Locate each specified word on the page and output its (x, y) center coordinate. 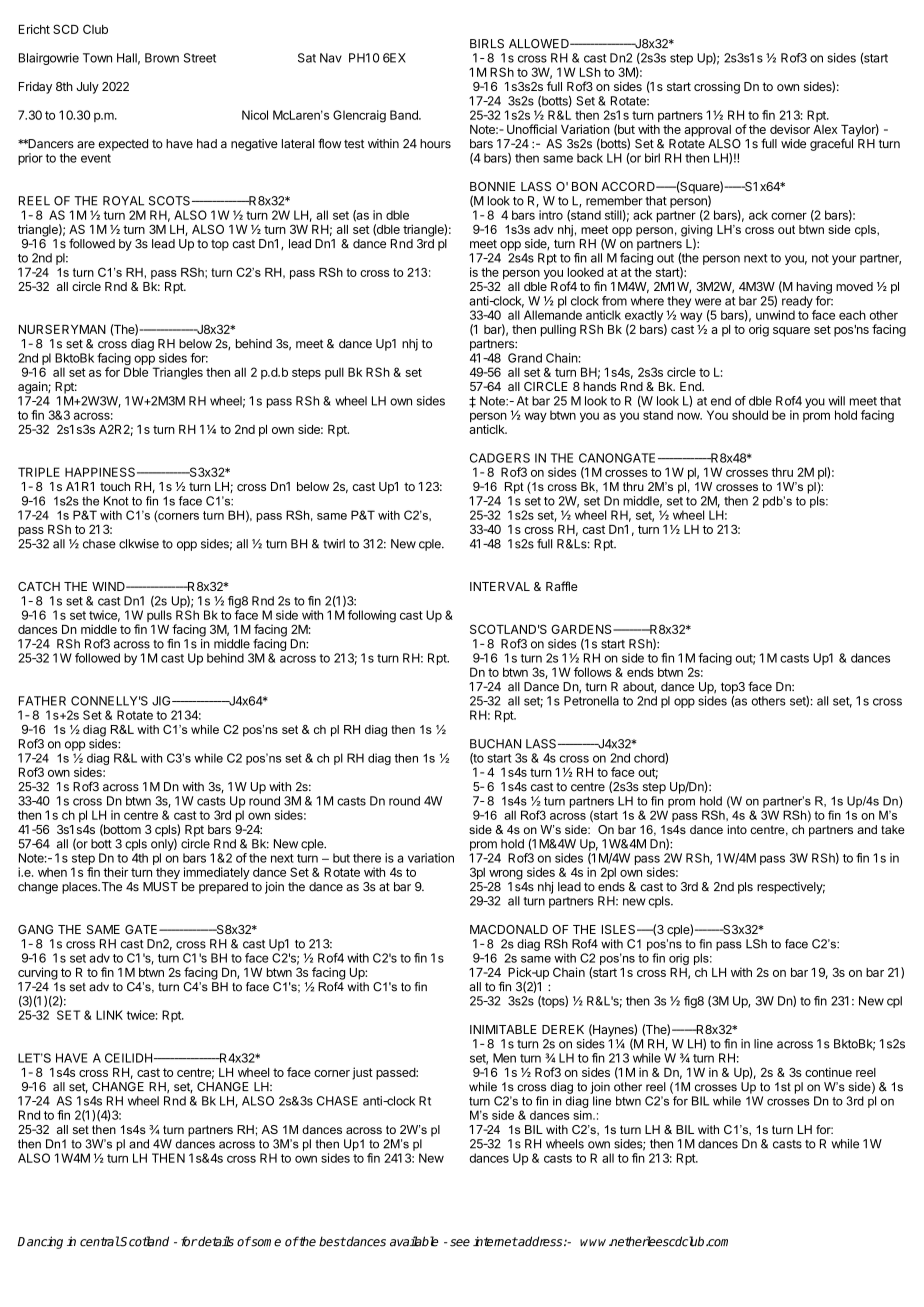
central (100, 1241)
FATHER (42, 701)
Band (405, 115)
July (87, 88)
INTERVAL (500, 586)
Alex (825, 129)
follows (593, 672)
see (460, 1243)
